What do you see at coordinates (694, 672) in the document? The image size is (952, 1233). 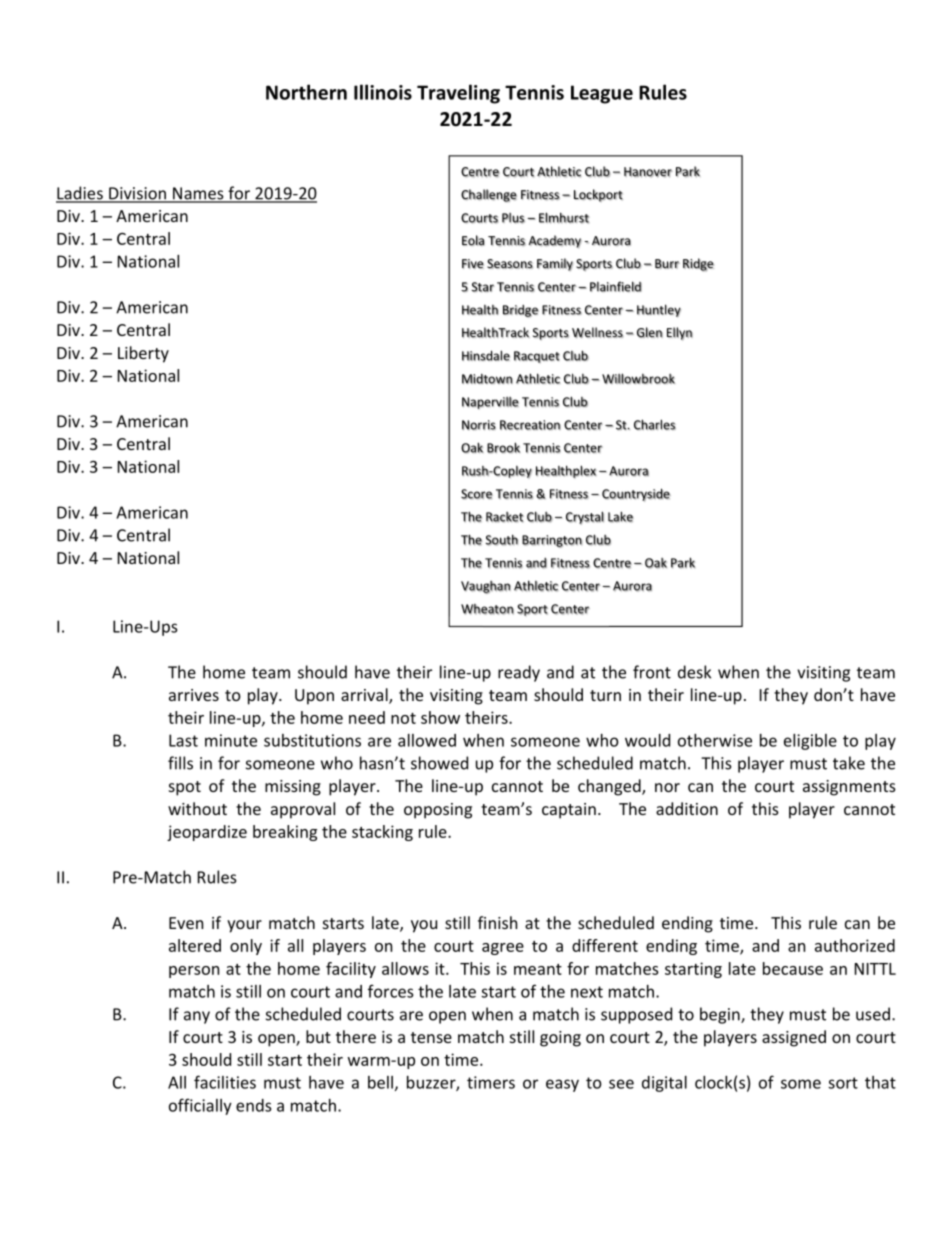 I see `desk` at bounding box center [694, 672].
